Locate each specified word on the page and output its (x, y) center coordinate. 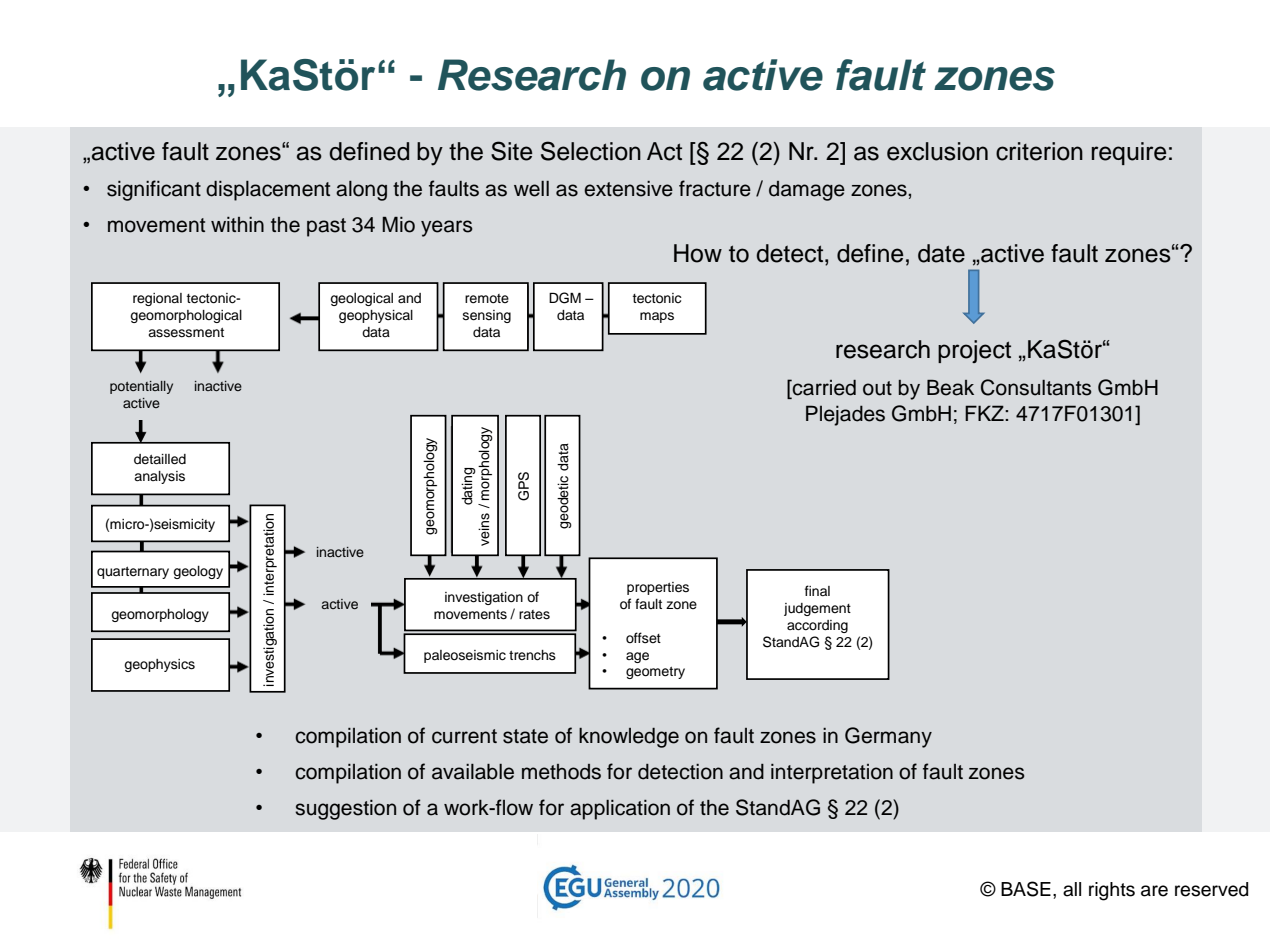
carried (823, 389)
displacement (268, 191)
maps (657, 317)
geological (361, 299)
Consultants (1036, 387)
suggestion (345, 810)
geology (198, 572)
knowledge (629, 738)
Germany (888, 737)
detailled (160, 459)
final (817, 590)
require (1129, 153)
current (464, 736)
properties (658, 588)
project (974, 351)
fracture (715, 188)
